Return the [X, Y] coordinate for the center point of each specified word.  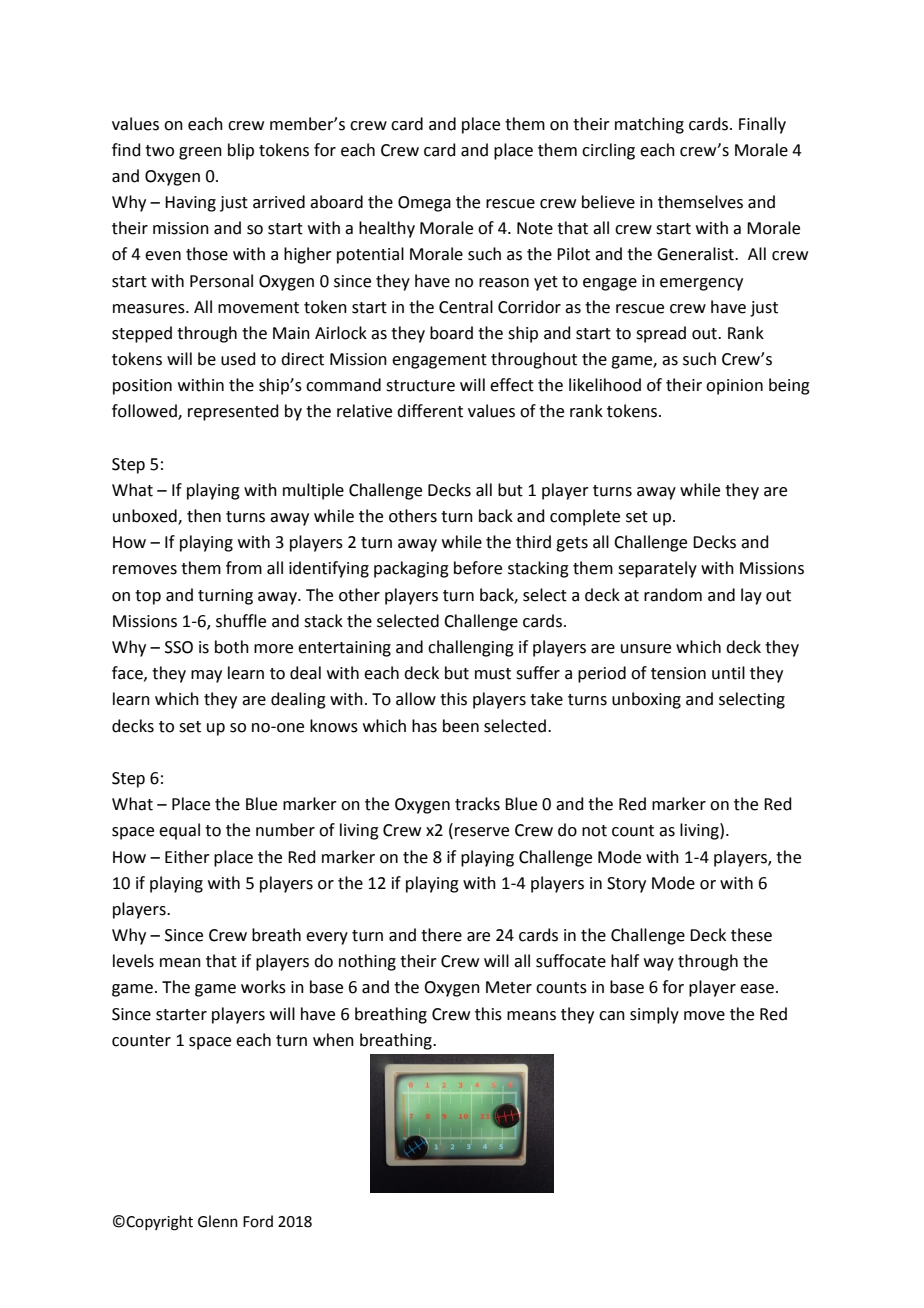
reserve [482, 832]
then [204, 516]
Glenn [218, 1221]
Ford [258, 1221]
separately [657, 569]
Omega [424, 204]
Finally [762, 125]
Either [187, 857]
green [200, 153]
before [478, 568]
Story [626, 885]
